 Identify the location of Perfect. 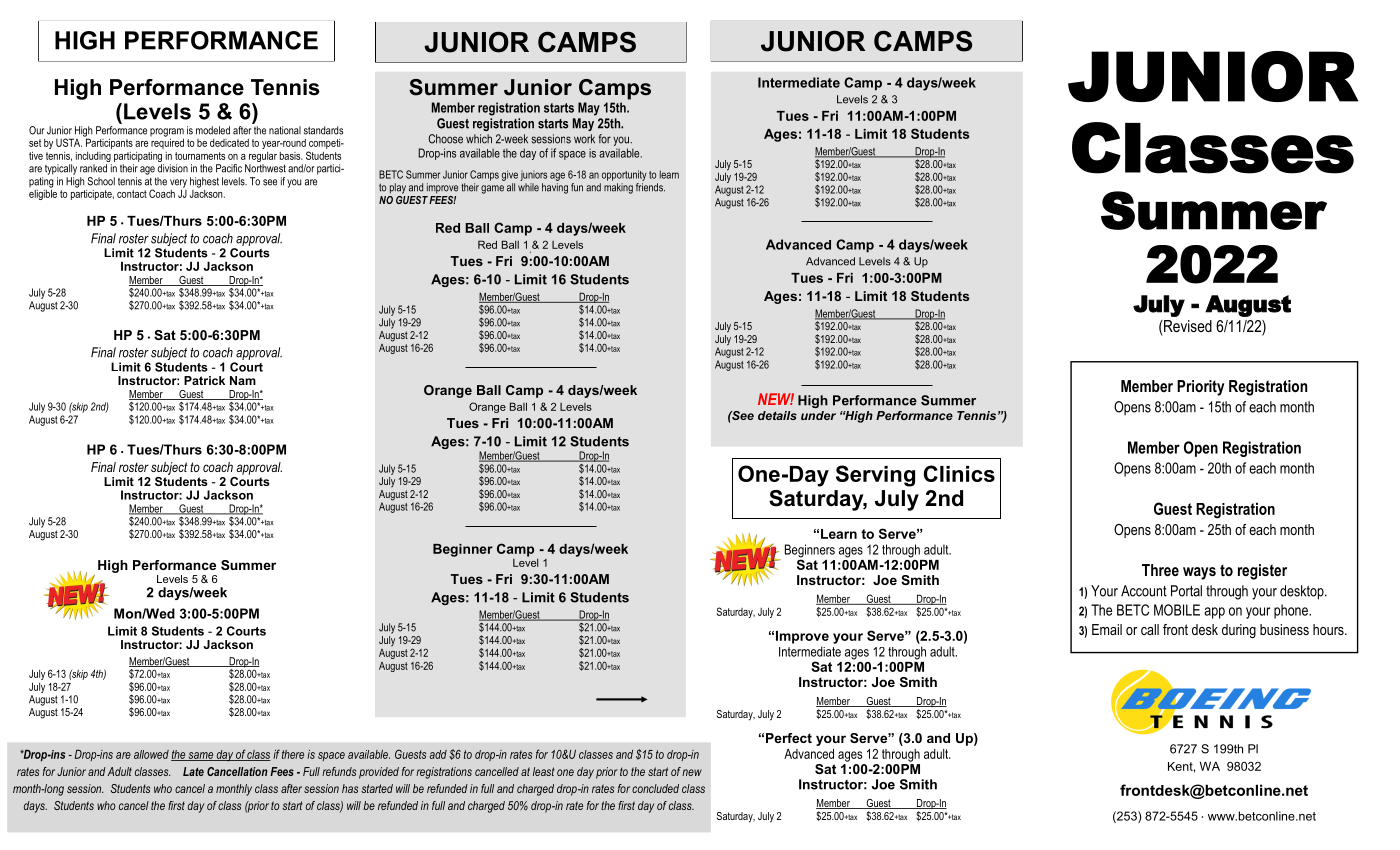
(789, 738).
